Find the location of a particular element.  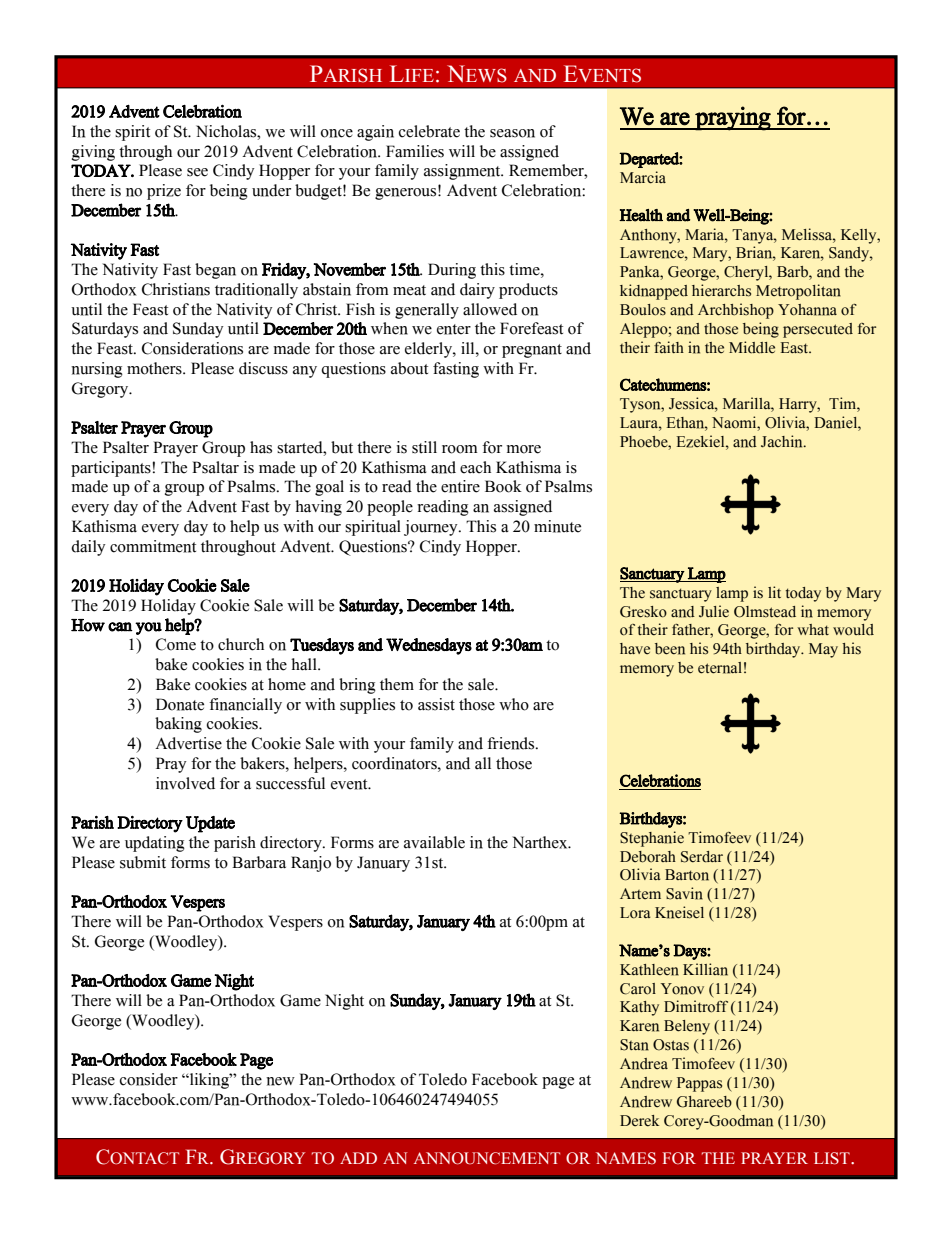

mothers is located at coordinates (155, 368).
